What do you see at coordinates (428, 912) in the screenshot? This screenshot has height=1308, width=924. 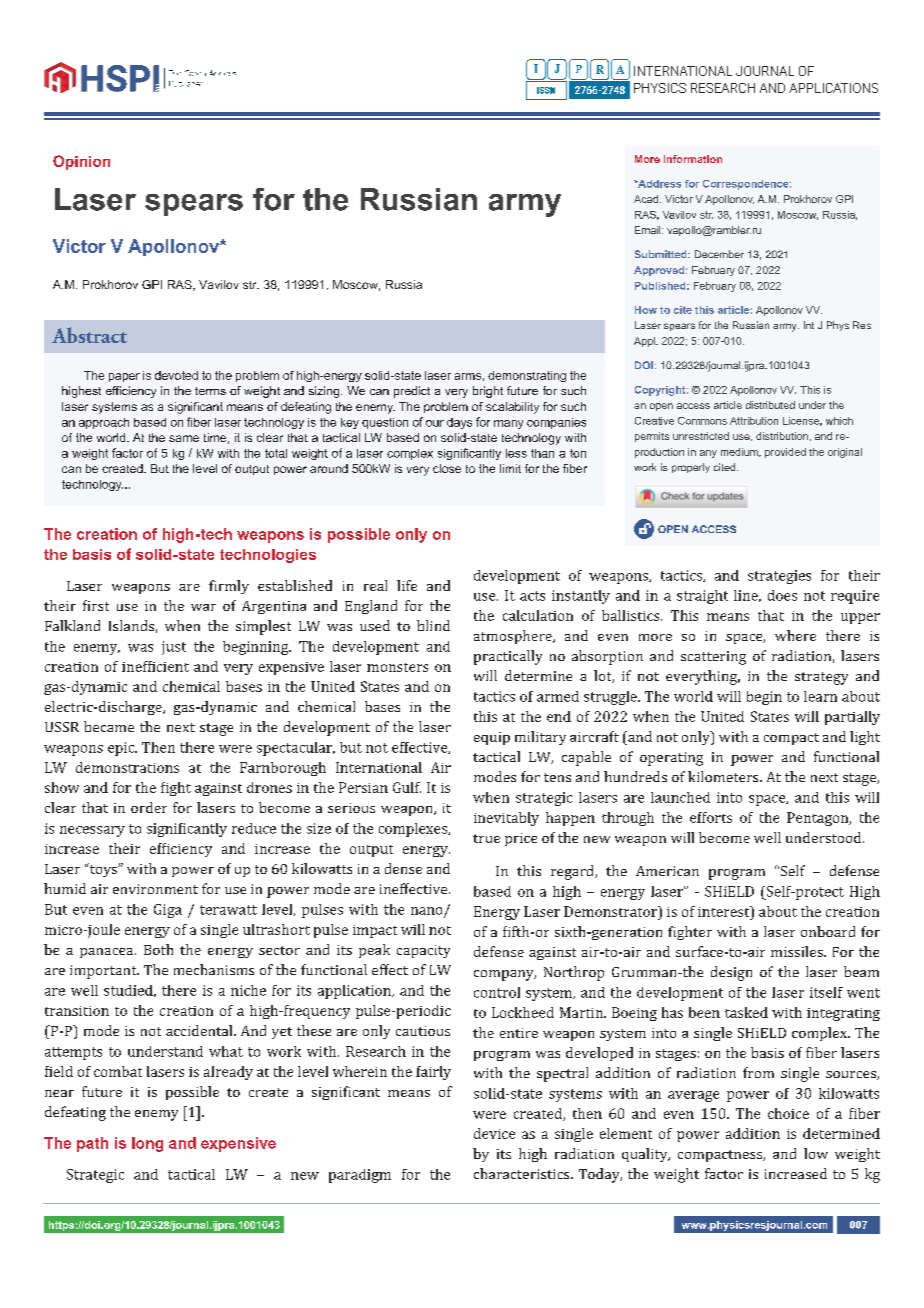 I see `nano` at bounding box center [428, 912].
